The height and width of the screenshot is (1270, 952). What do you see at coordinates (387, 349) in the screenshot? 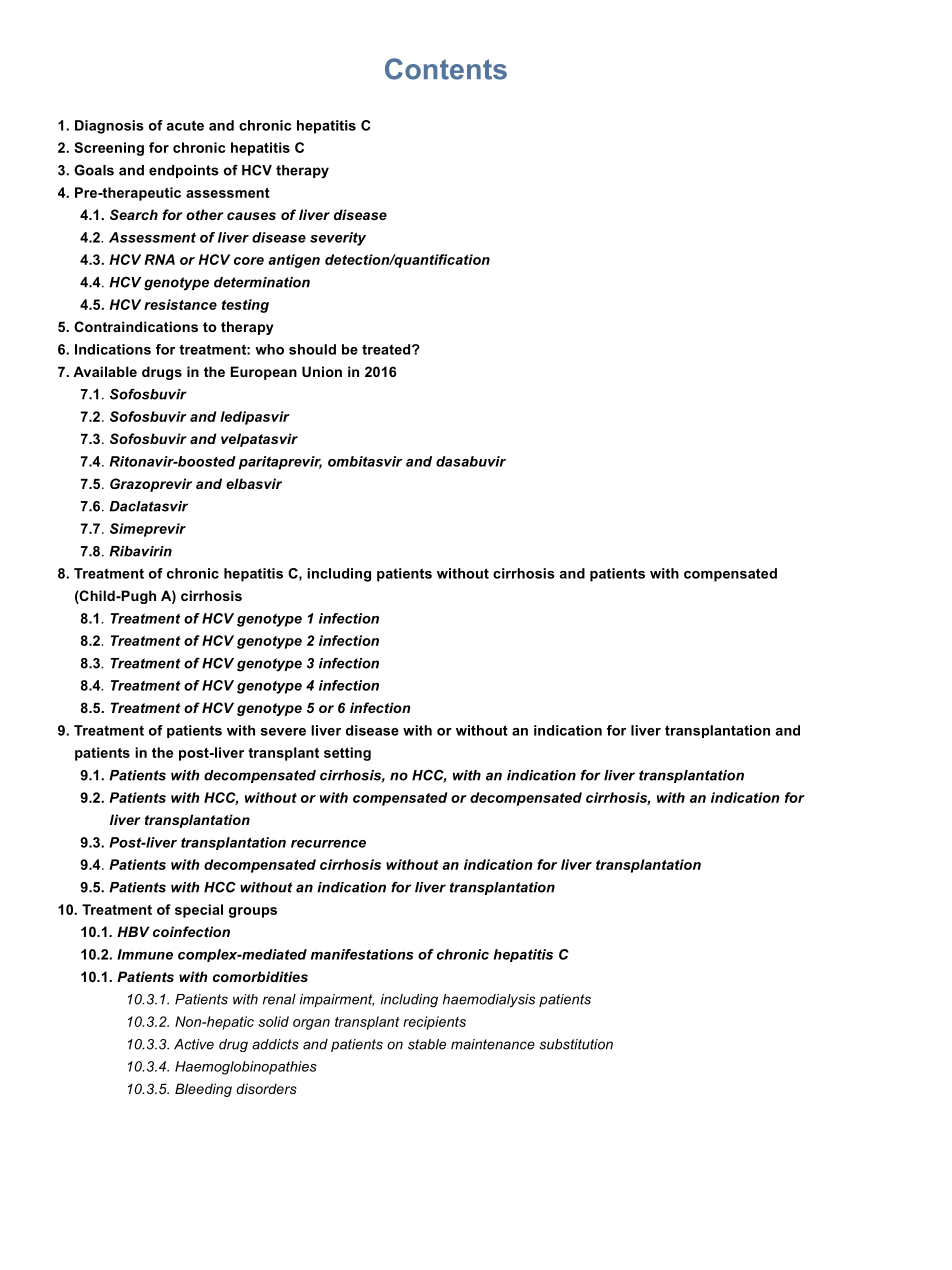
I see `treated` at bounding box center [387, 349].
